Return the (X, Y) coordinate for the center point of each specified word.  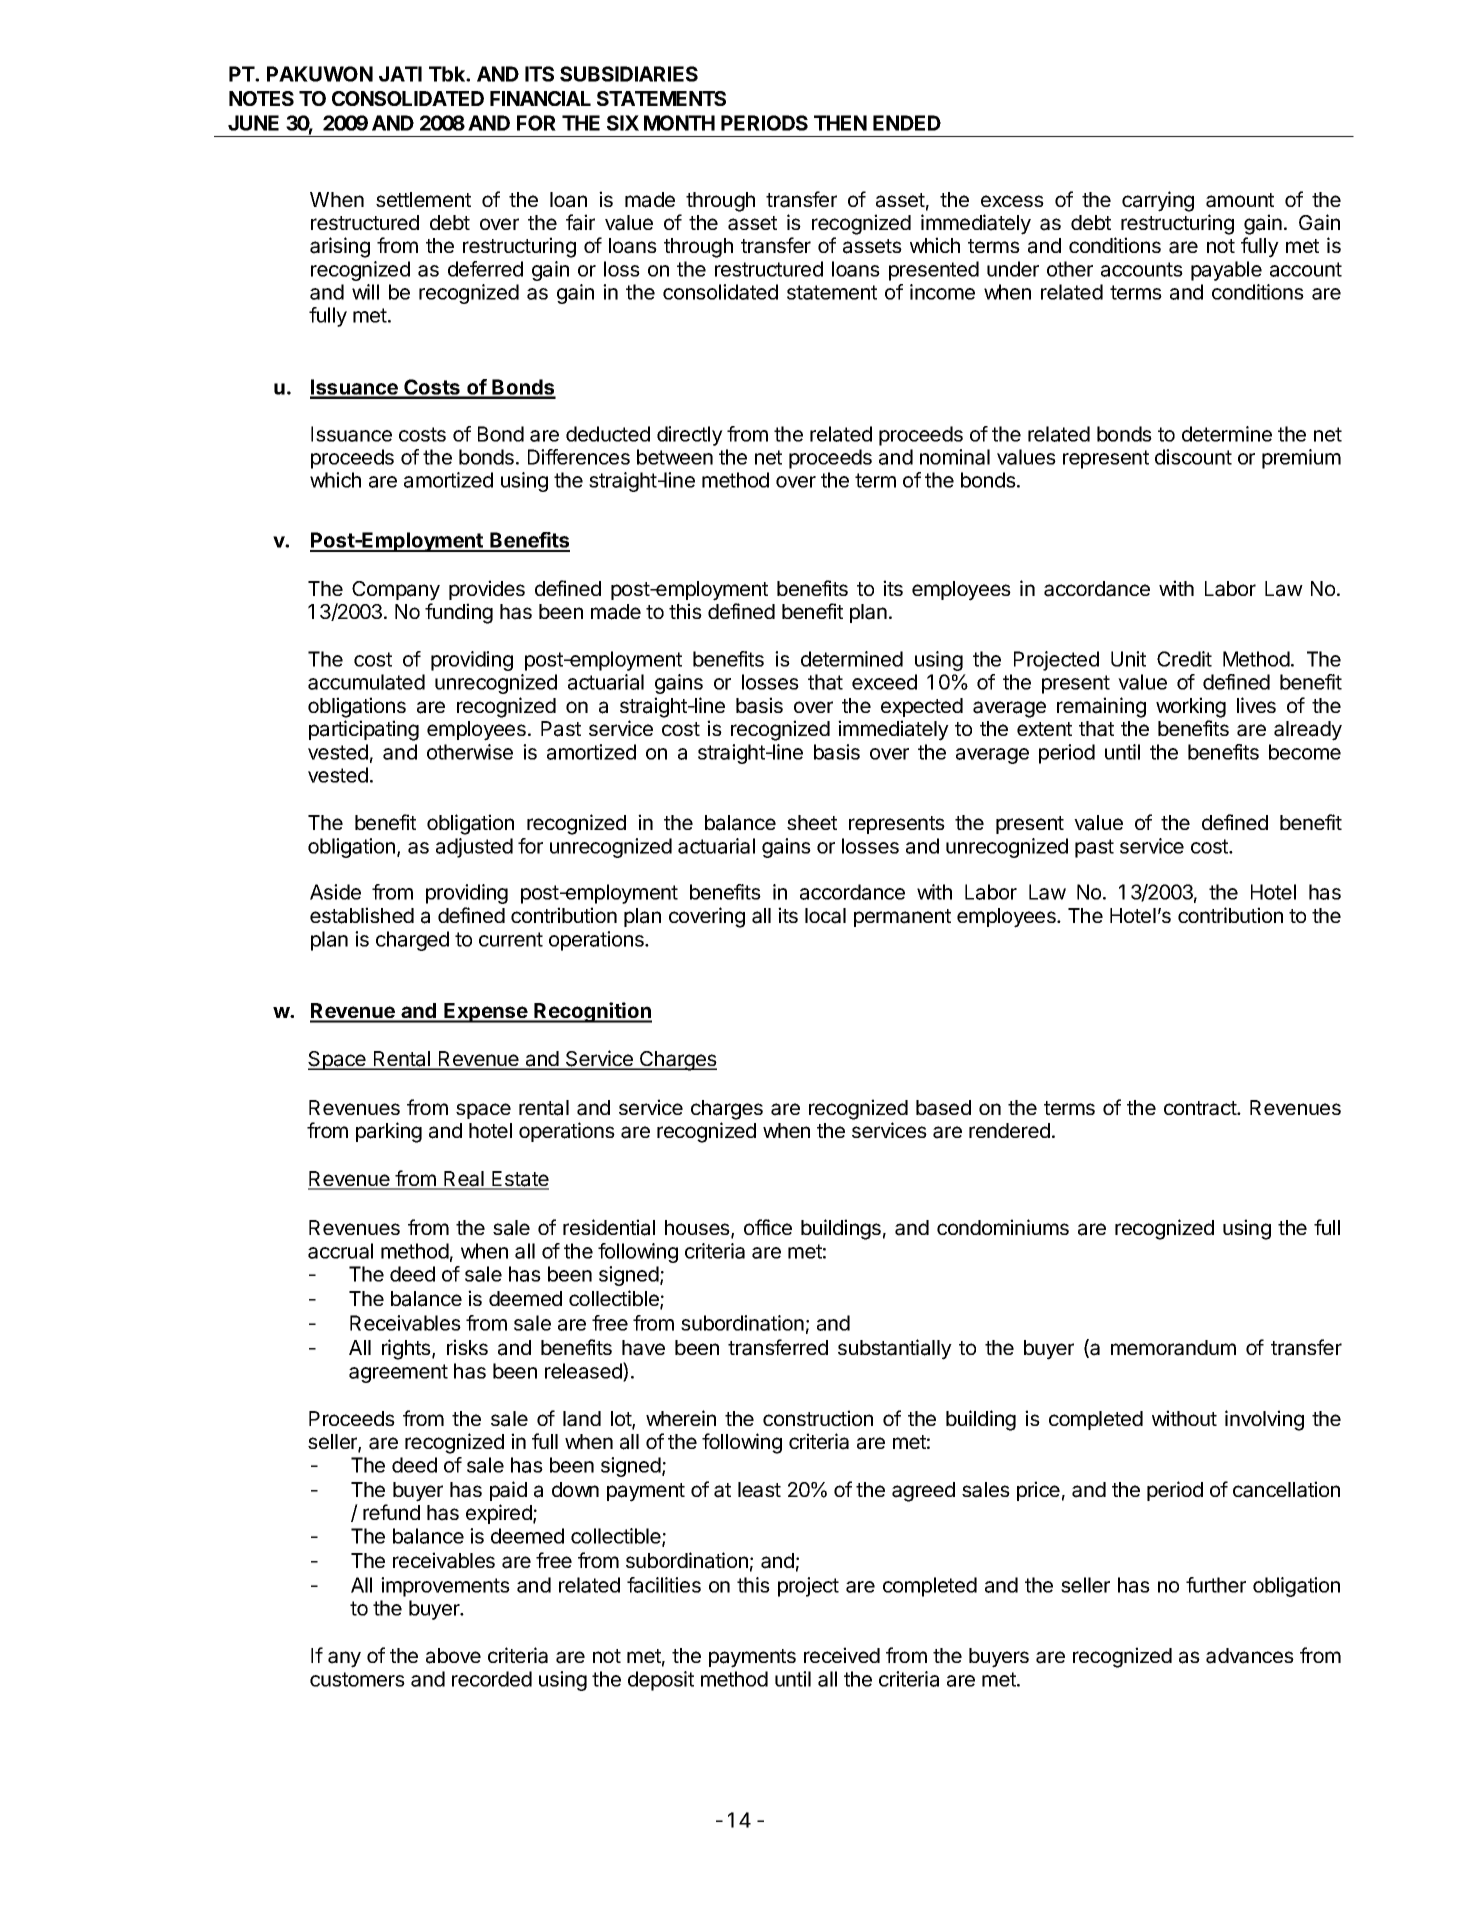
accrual (340, 1251)
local (825, 916)
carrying (1158, 201)
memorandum (1173, 1348)
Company (396, 591)
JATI (400, 74)
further (1216, 1585)
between (675, 457)
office (768, 1227)
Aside (335, 892)
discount (1193, 457)
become (1305, 752)
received (842, 1655)
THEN (840, 123)
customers (357, 1679)
